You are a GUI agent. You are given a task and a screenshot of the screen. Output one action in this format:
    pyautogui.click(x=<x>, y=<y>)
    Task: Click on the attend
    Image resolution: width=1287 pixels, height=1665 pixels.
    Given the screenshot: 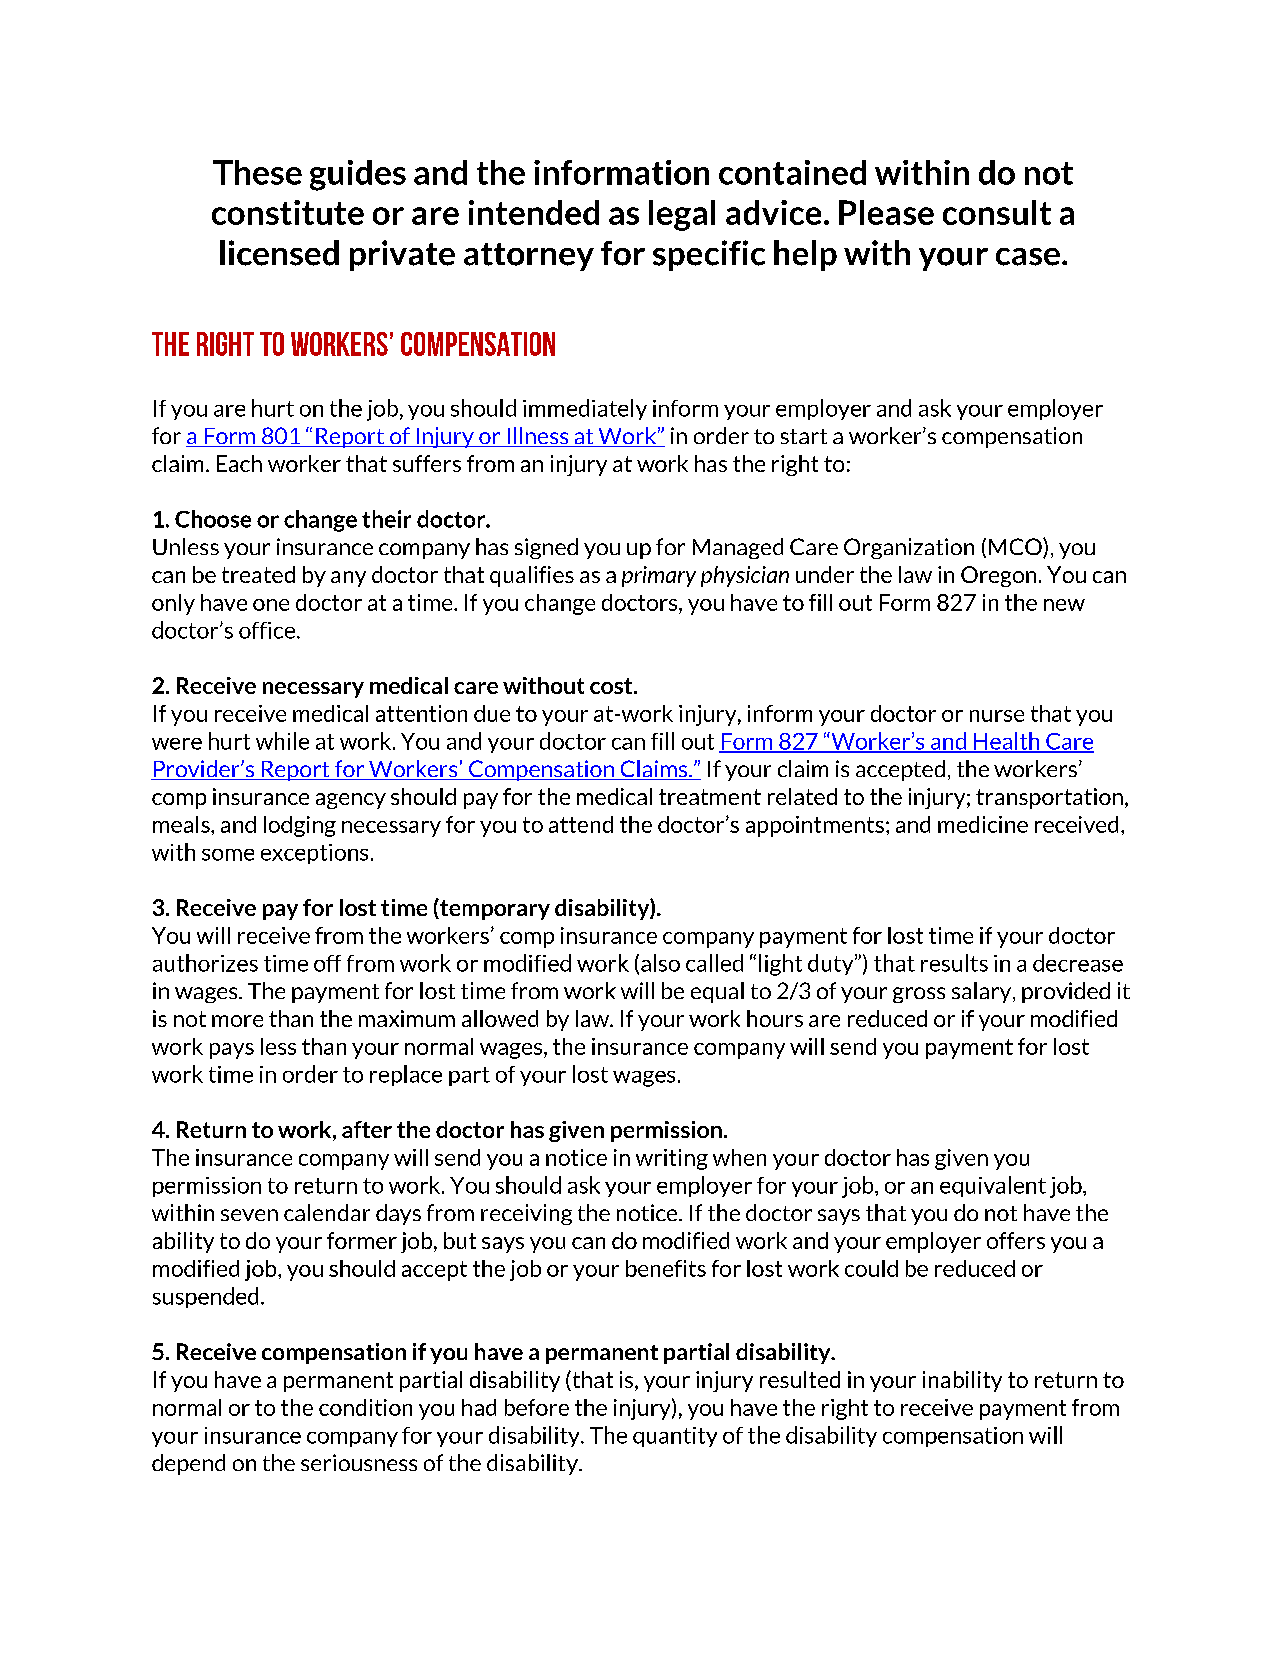 What is the action you would take?
    pyautogui.click(x=581, y=824)
